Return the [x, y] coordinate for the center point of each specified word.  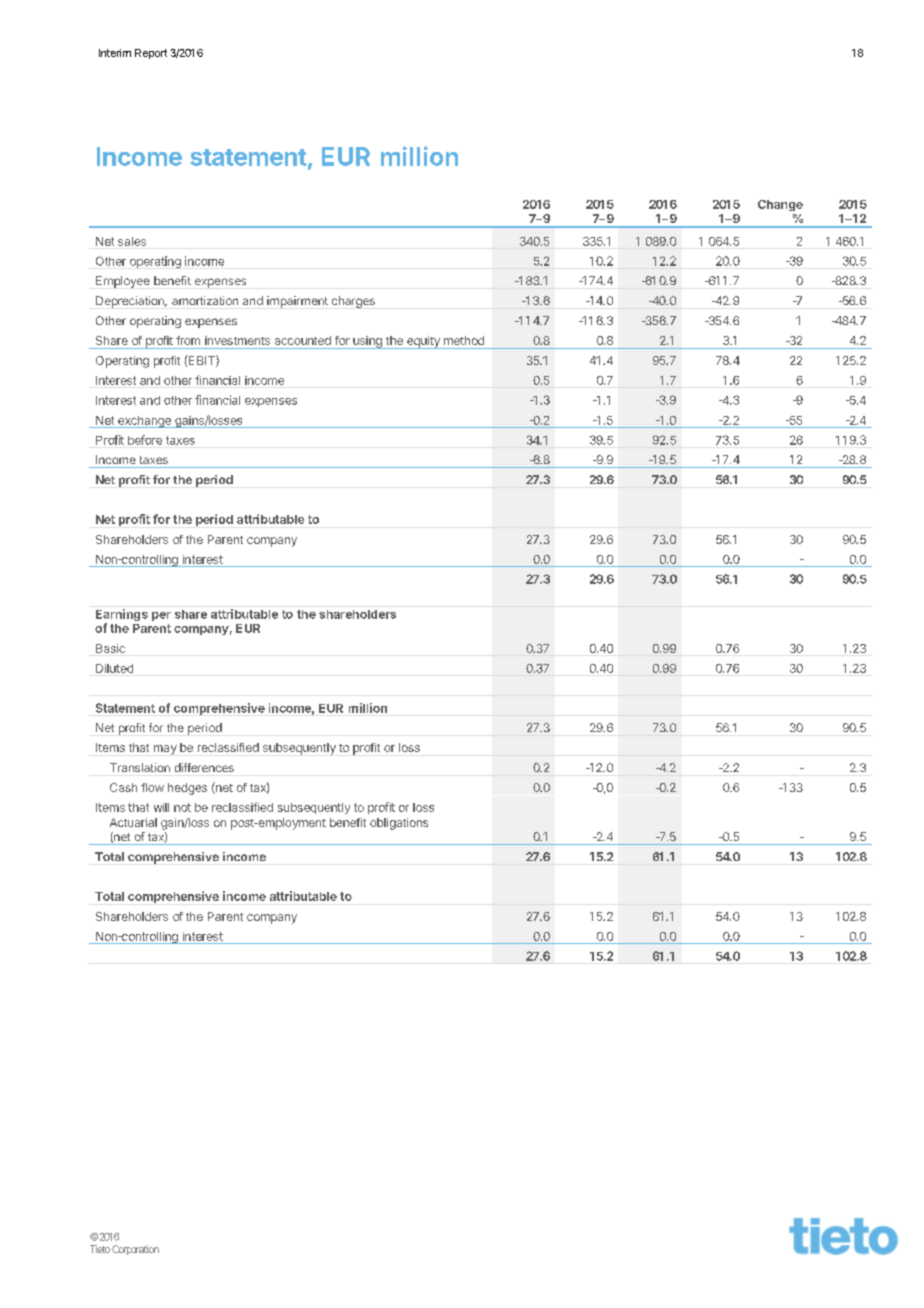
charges [353, 302]
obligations [399, 824]
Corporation [135, 1250]
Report [151, 54]
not [182, 807]
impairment [297, 302]
